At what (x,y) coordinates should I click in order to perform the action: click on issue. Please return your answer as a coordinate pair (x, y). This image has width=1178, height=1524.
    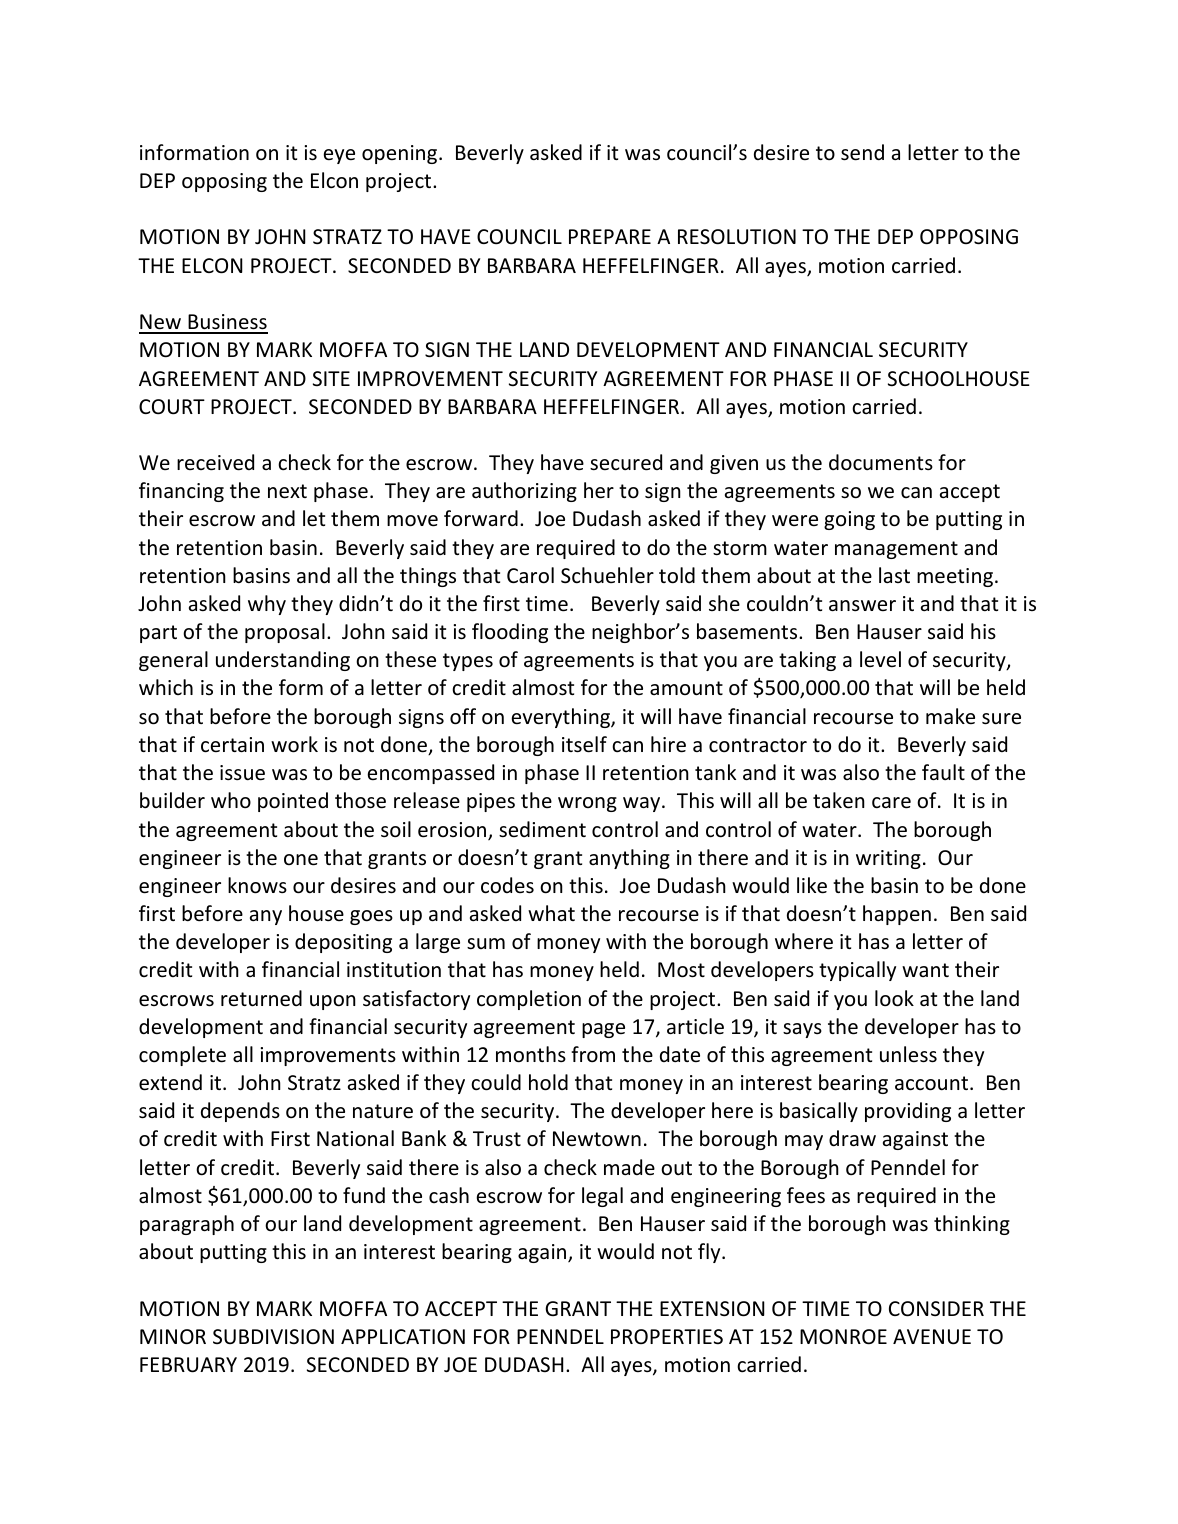
    Looking at the image, I should click on (242, 773).
